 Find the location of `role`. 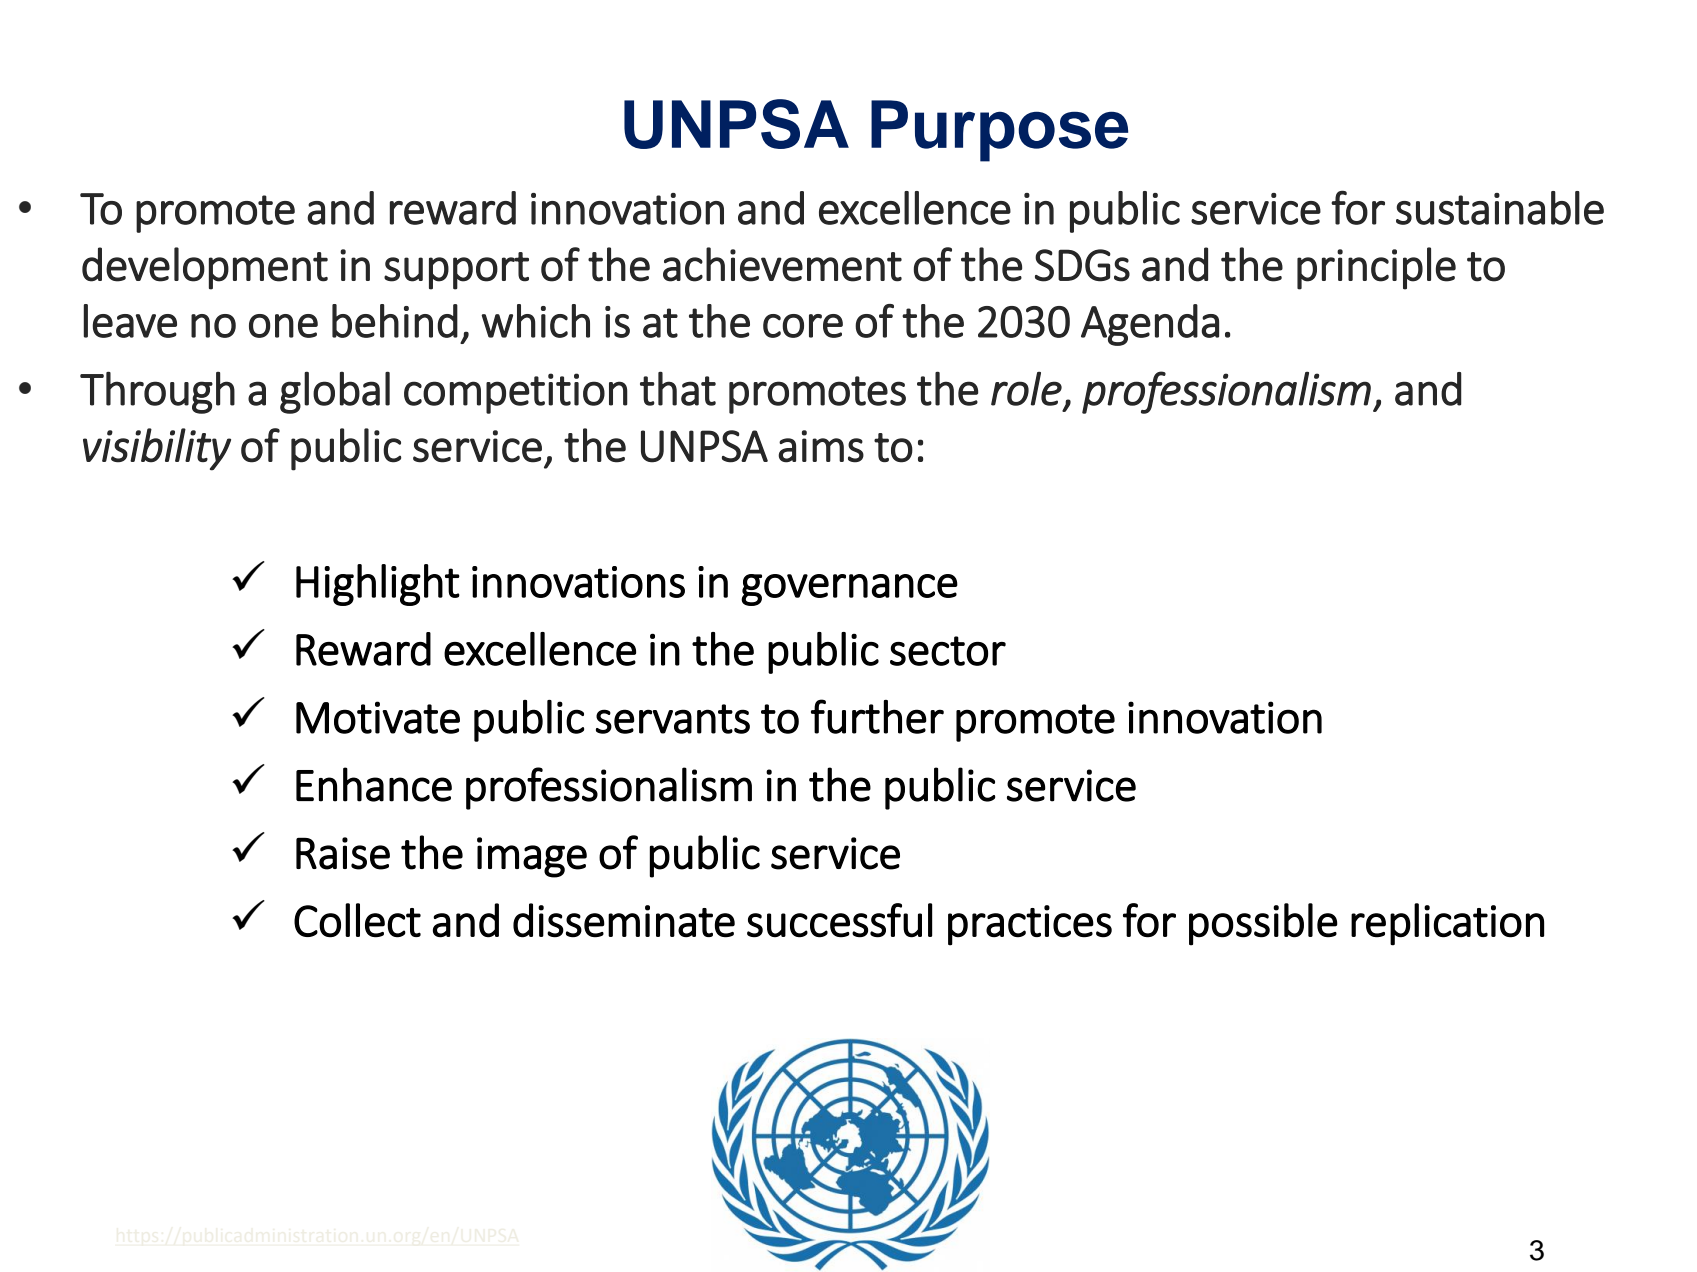

role is located at coordinates (1026, 389).
